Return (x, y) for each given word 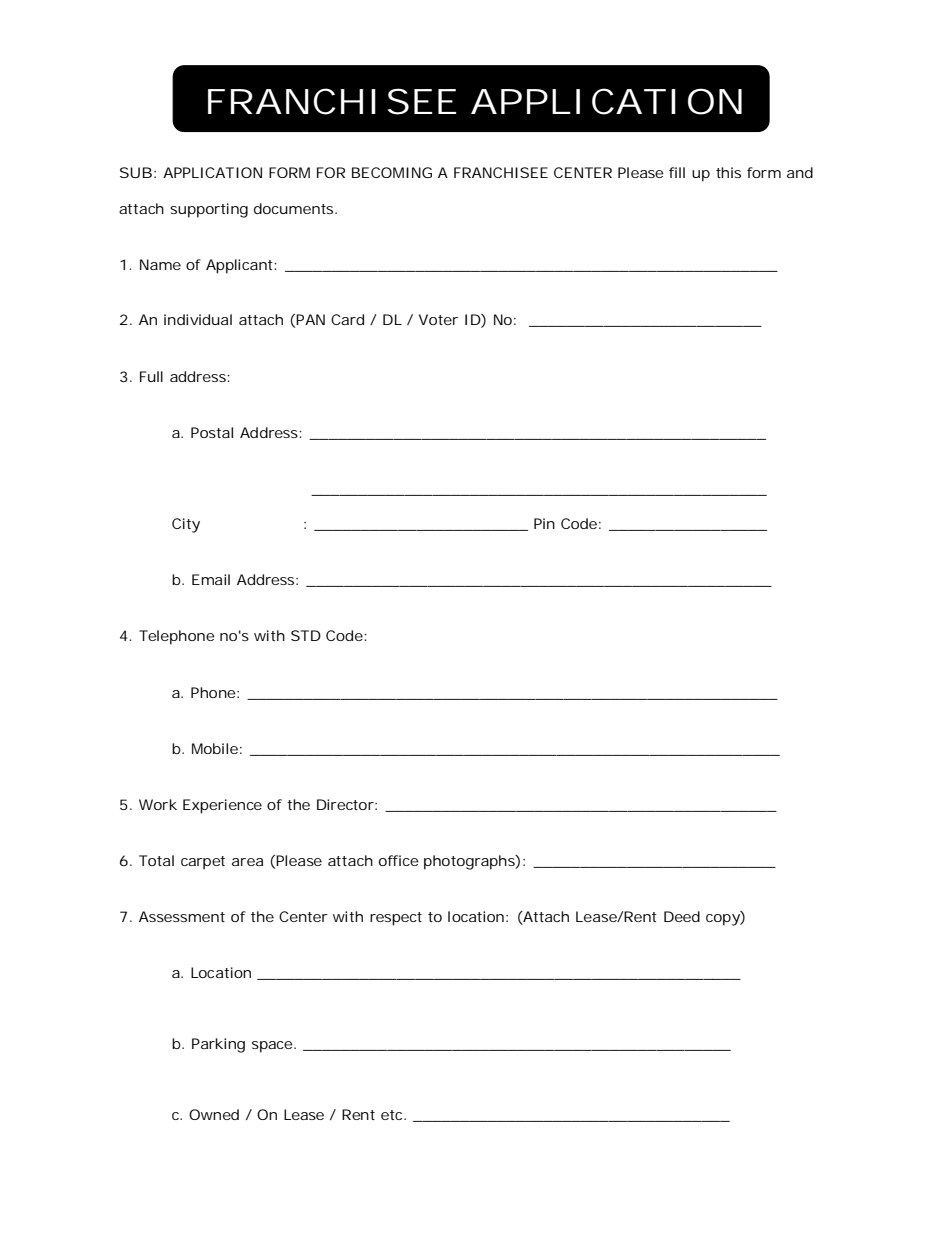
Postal (212, 432)
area (247, 862)
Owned (214, 1114)
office (399, 860)
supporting (209, 210)
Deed (682, 916)
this (728, 172)
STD (306, 635)
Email (211, 579)
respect (396, 919)
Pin (544, 523)
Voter (438, 319)
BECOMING (392, 172)
